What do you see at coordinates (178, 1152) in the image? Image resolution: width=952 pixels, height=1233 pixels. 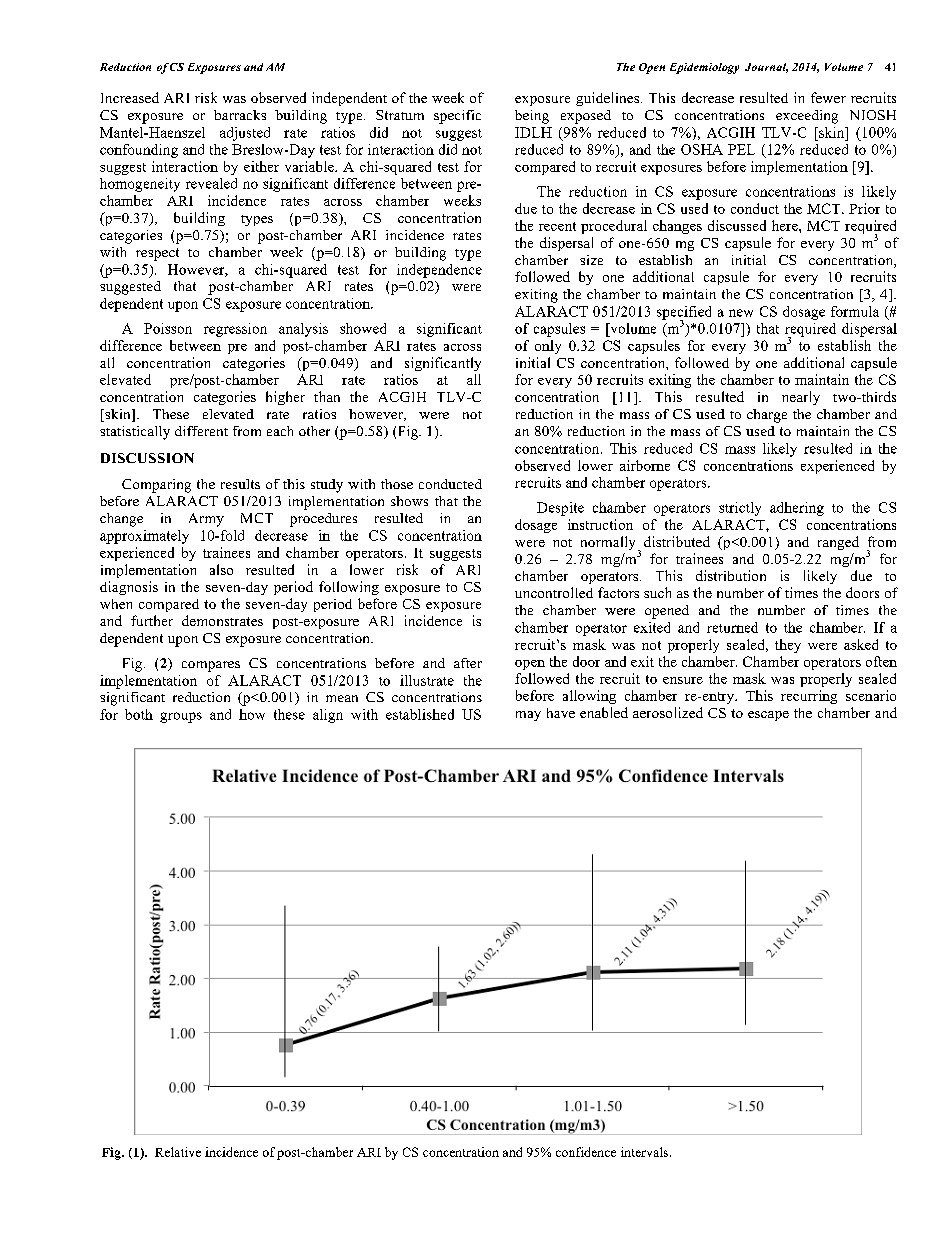 I see `Relative` at bounding box center [178, 1152].
